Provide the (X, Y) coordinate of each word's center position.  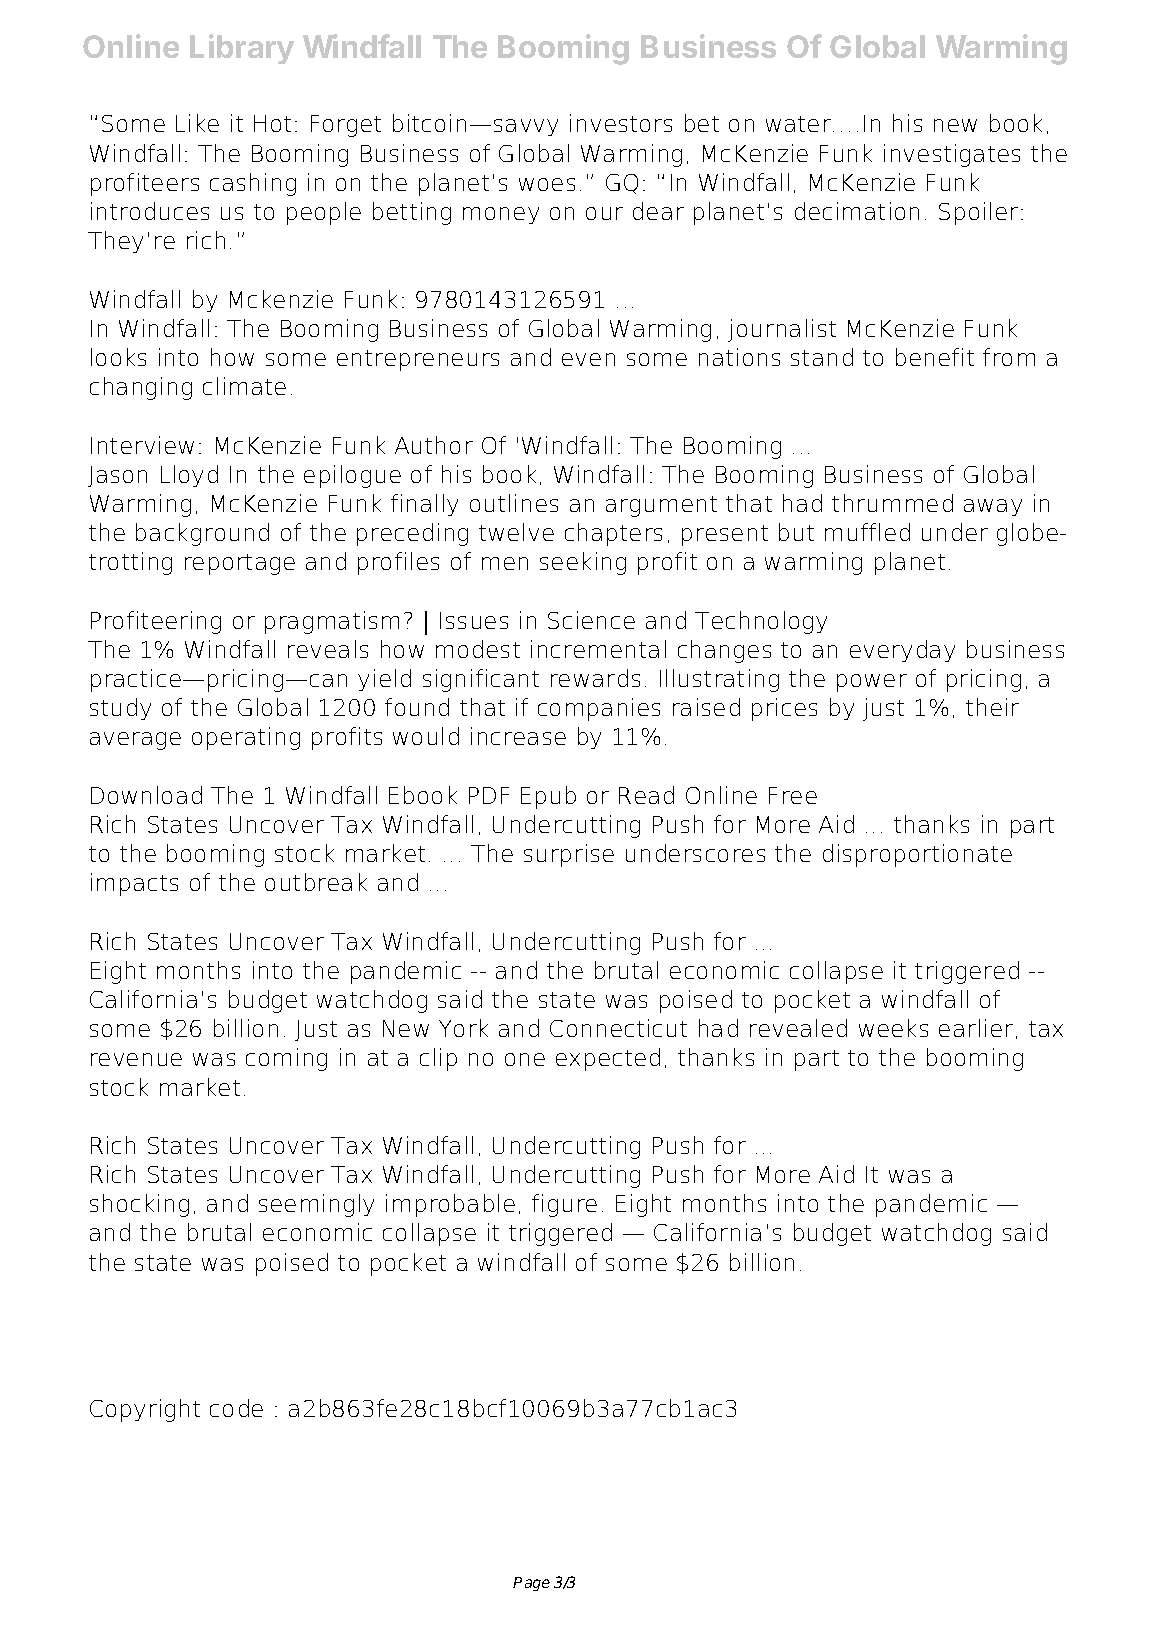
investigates (952, 155)
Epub (548, 797)
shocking (139, 1205)
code (236, 1408)
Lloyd (189, 476)
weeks (893, 1028)
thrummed (892, 503)
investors (621, 123)
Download (146, 795)
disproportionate (917, 855)
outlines (514, 503)
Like (197, 123)
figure (564, 1205)
